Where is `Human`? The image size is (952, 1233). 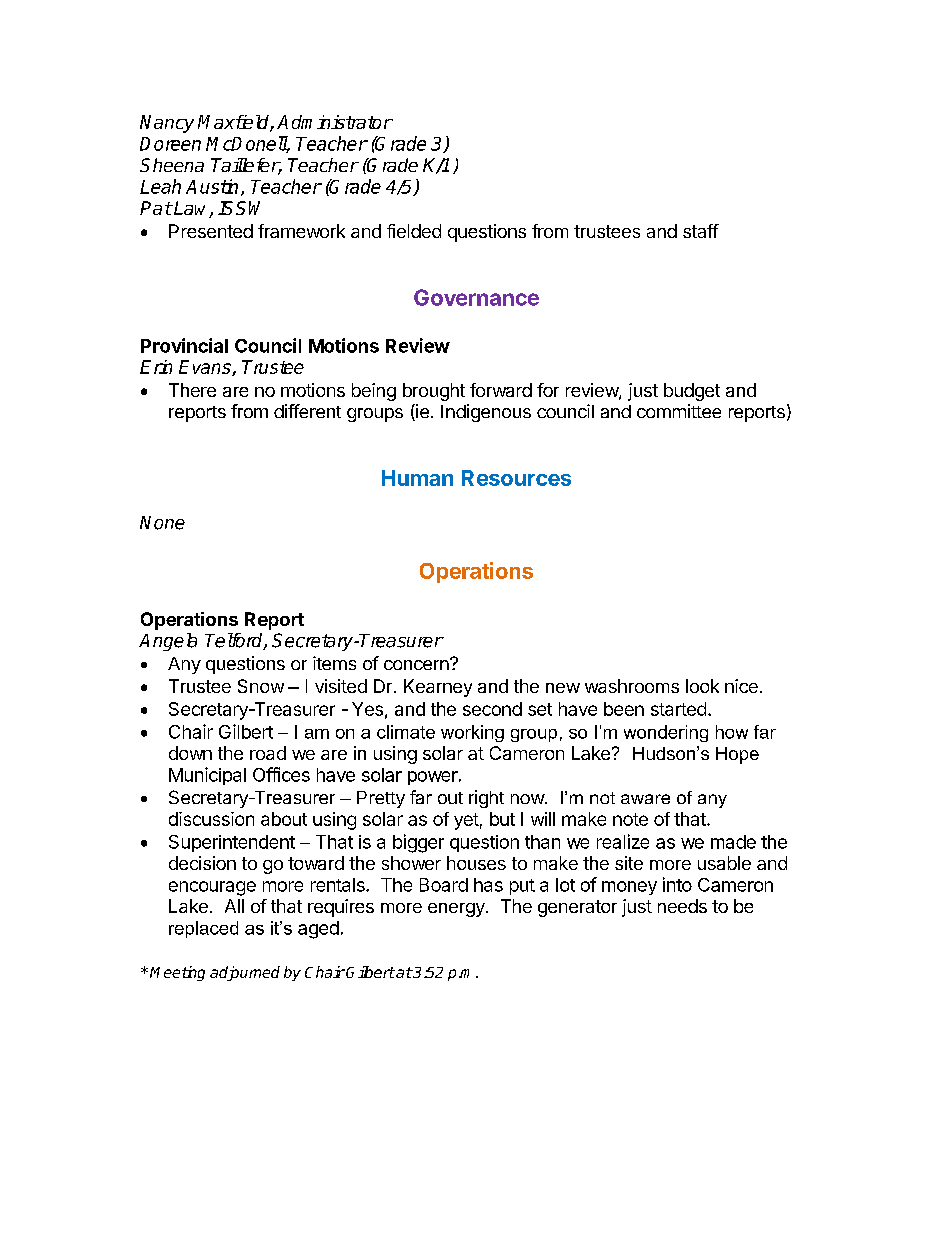
Human is located at coordinates (417, 478).
